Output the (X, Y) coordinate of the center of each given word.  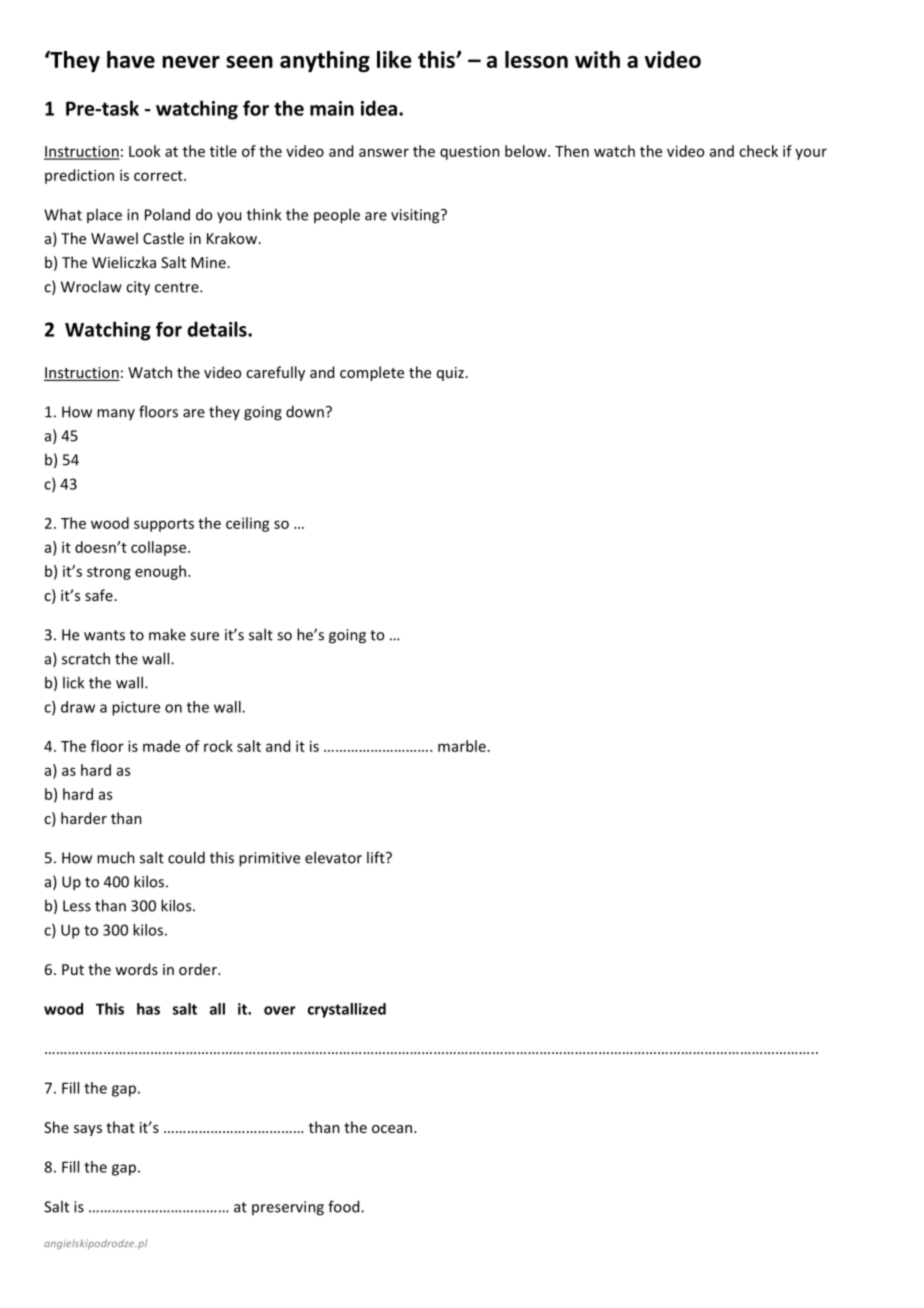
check (758, 151)
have (131, 59)
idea (379, 108)
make (167, 634)
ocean (392, 1129)
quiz (450, 374)
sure (204, 636)
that (120, 1127)
